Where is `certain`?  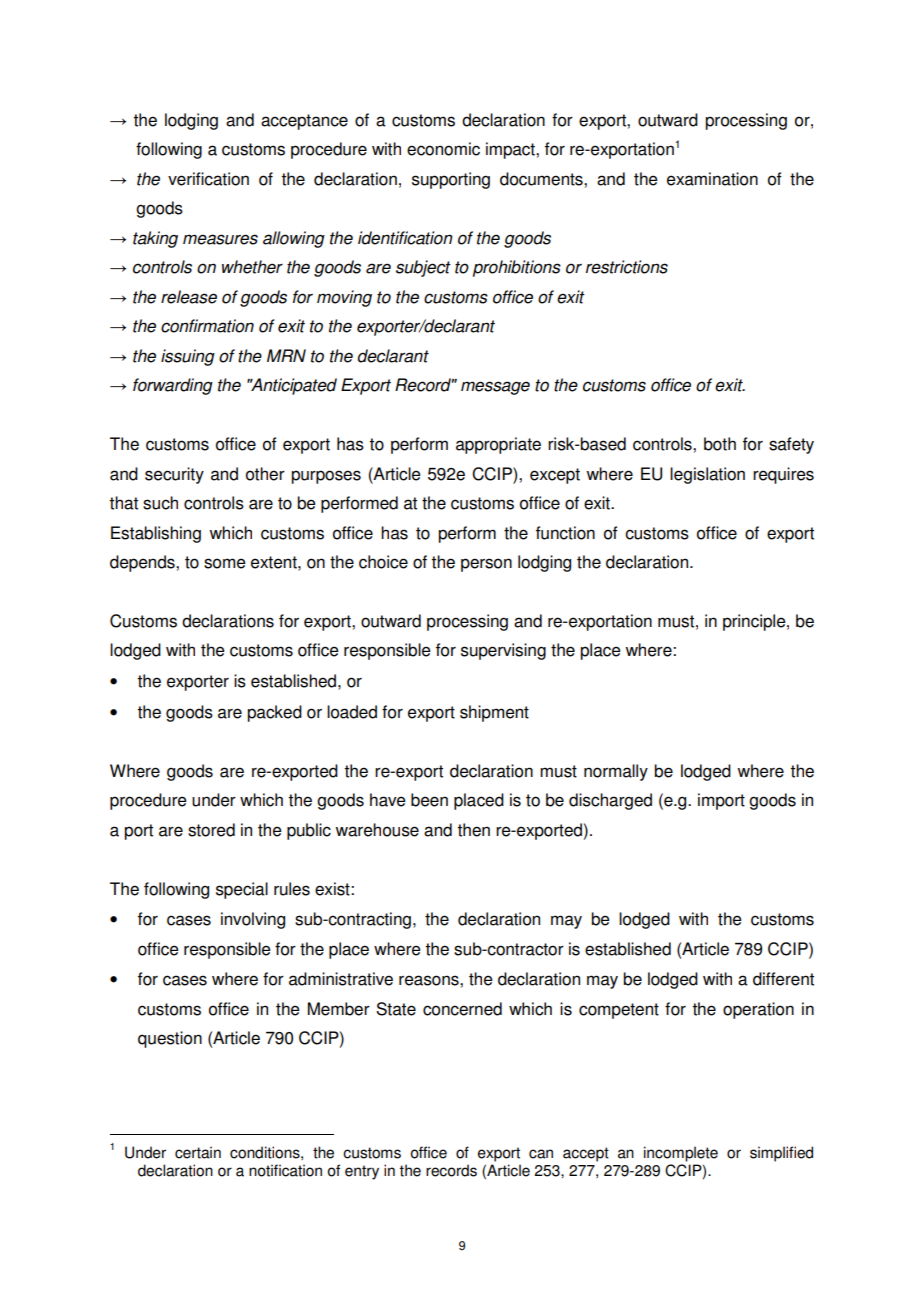
certain is located at coordinates (198, 1152).
